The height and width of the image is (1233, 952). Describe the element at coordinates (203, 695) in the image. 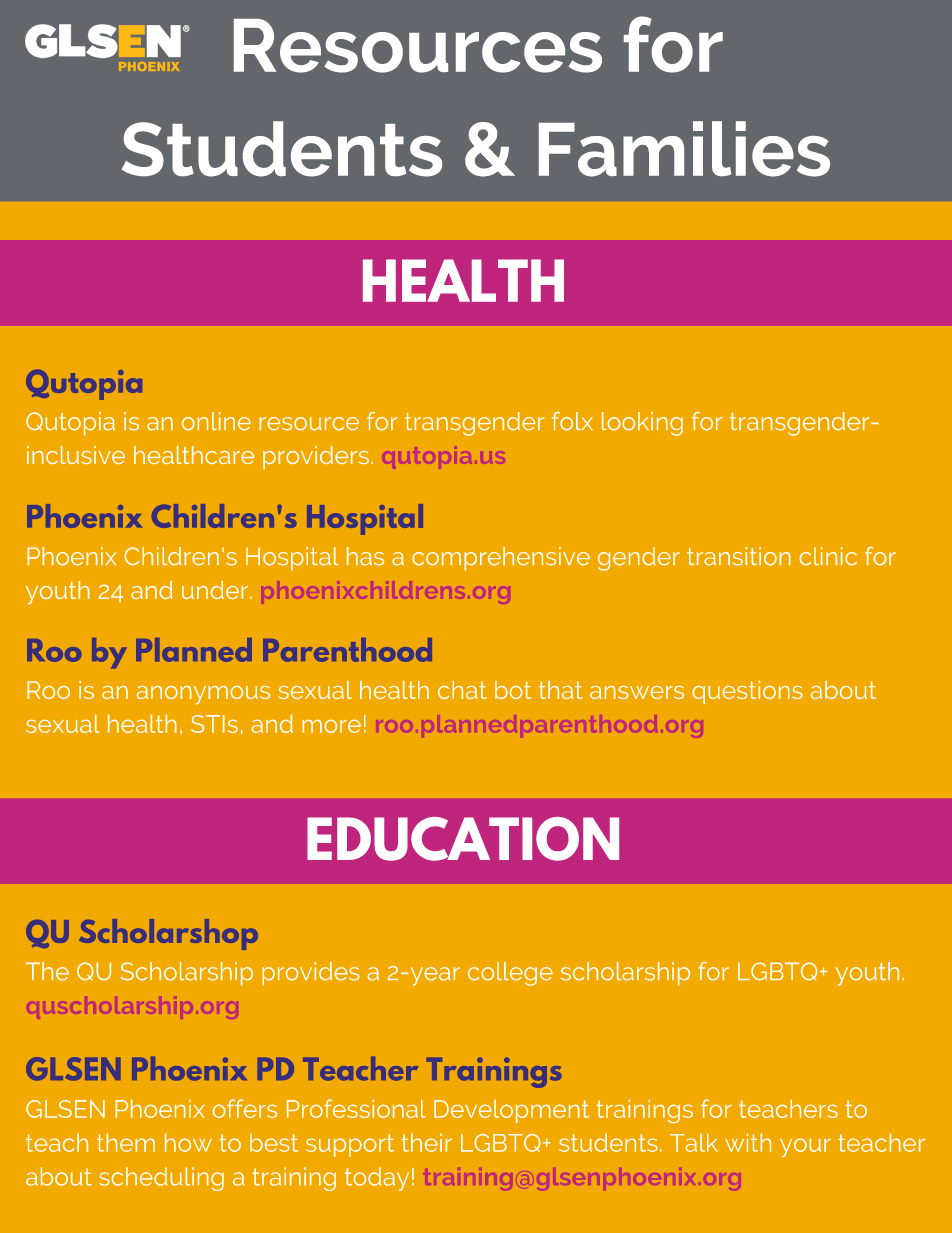

I see `anonymous` at that location.
